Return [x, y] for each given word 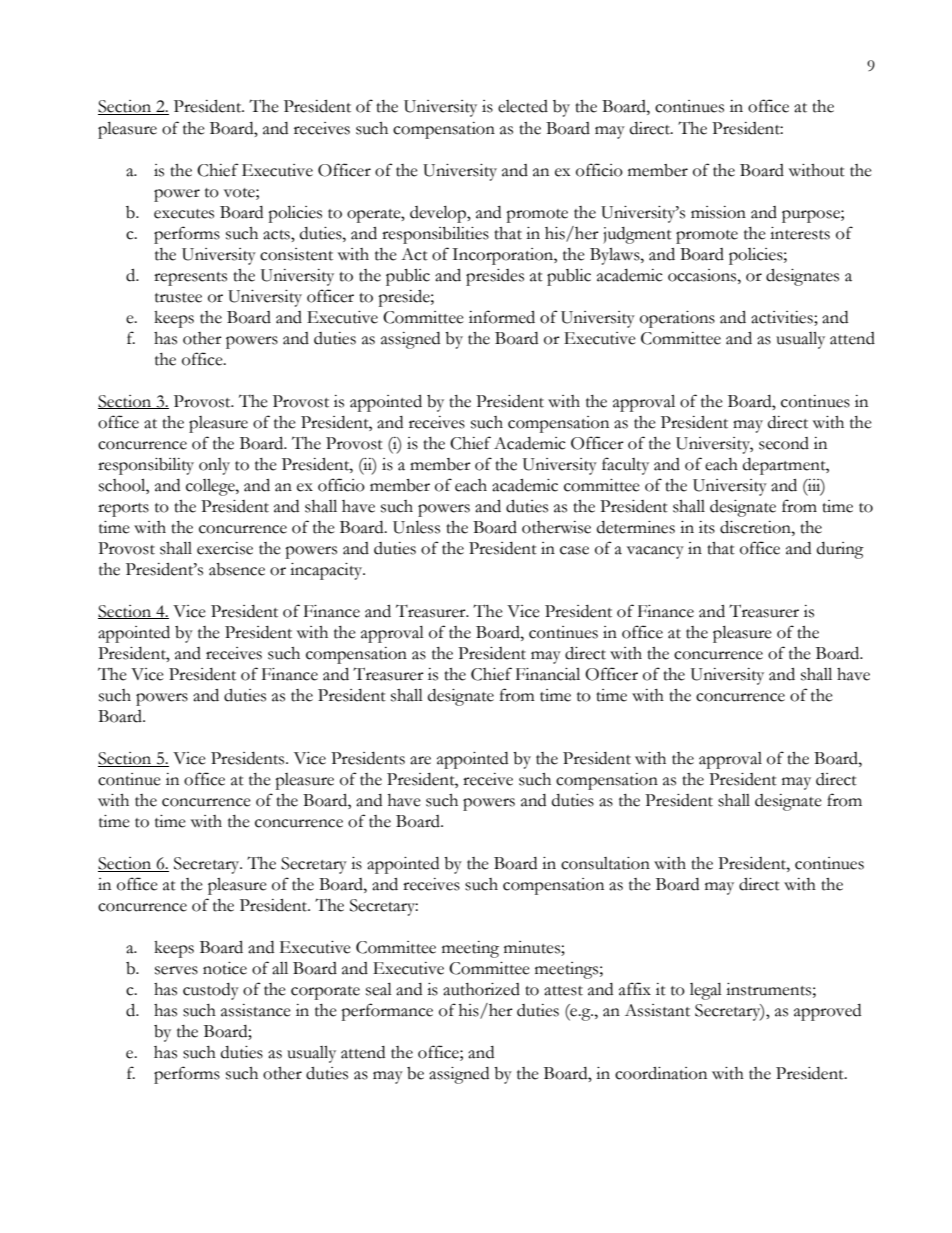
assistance [256, 1010]
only [214, 466]
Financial [548, 674]
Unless [416, 527]
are [420, 760]
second [784, 443]
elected [523, 106]
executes [184, 214]
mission [718, 212]
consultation [605, 863]
